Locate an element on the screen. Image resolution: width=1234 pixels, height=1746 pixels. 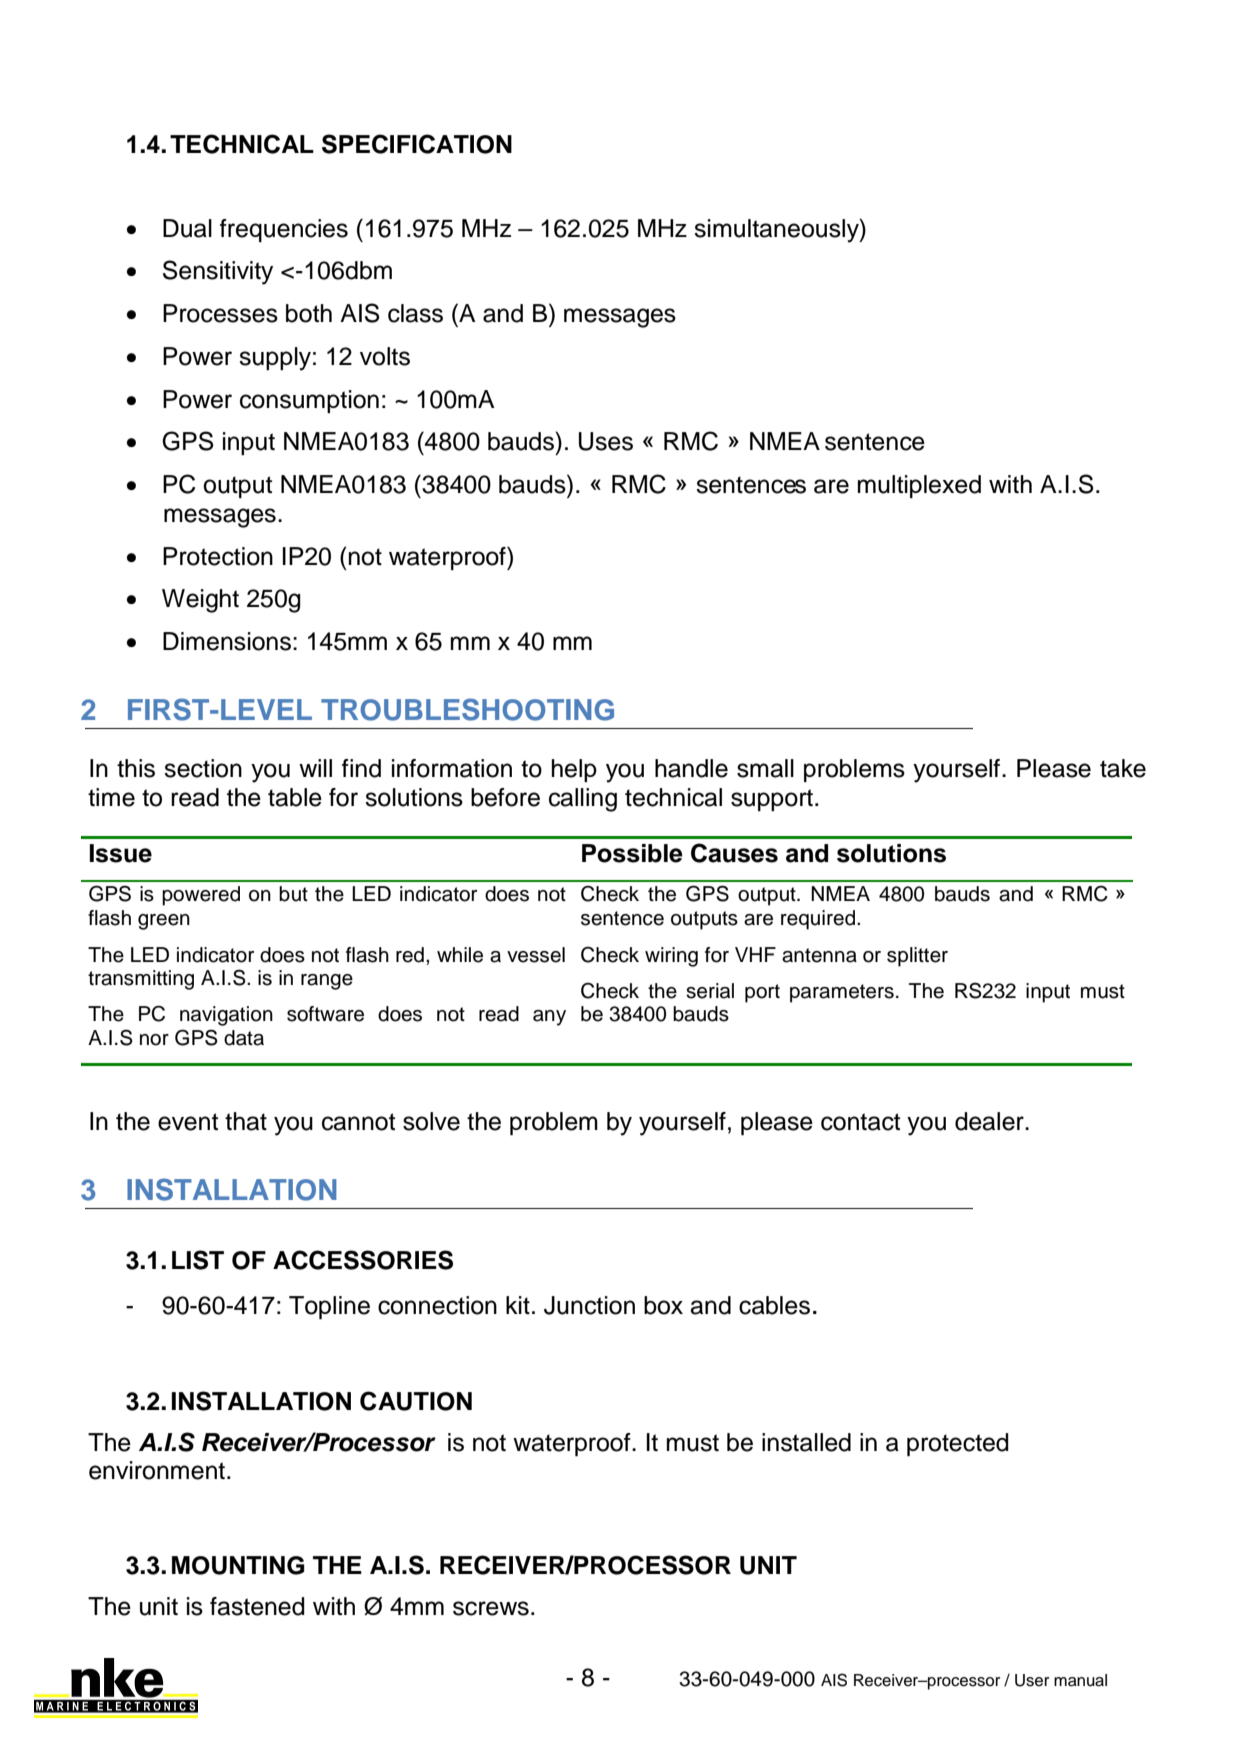
screws is located at coordinates (491, 1608).
